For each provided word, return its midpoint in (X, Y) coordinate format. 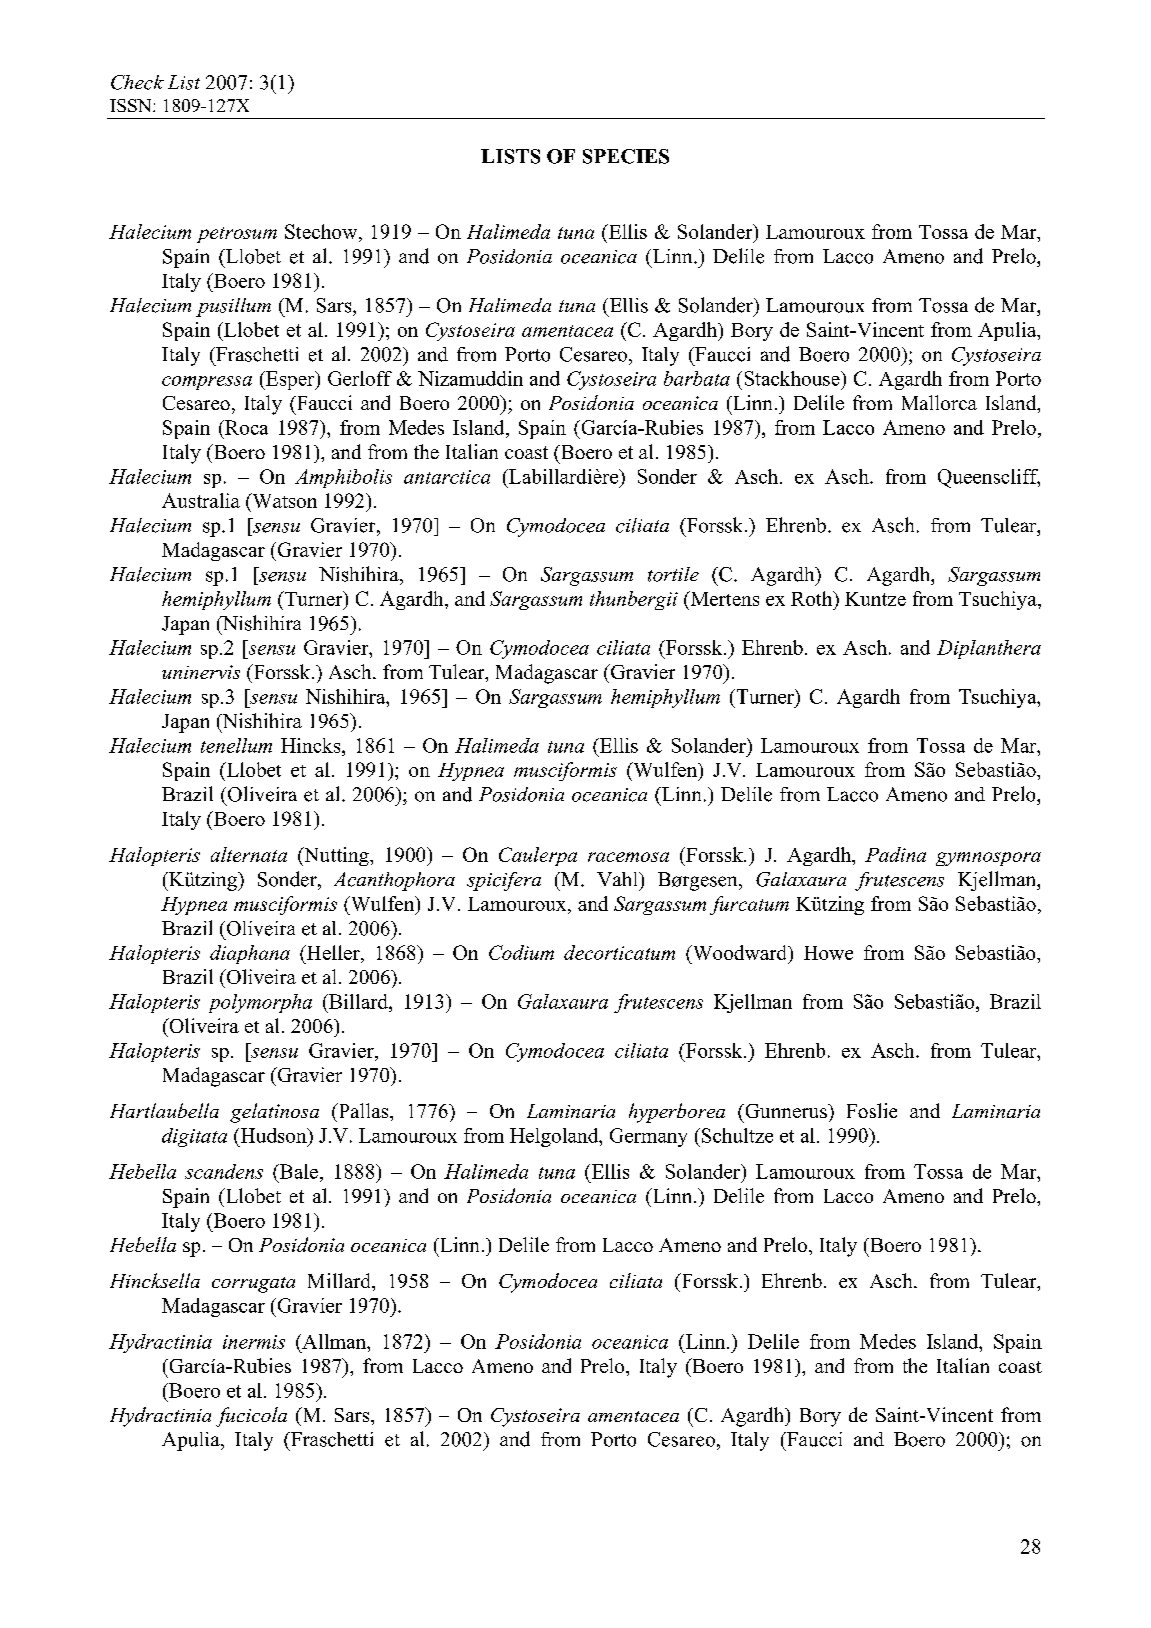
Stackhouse (793, 378)
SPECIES (626, 156)
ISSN (132, 105)
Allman (334, 1341)
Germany (648, 1137)
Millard (340, 1280)
